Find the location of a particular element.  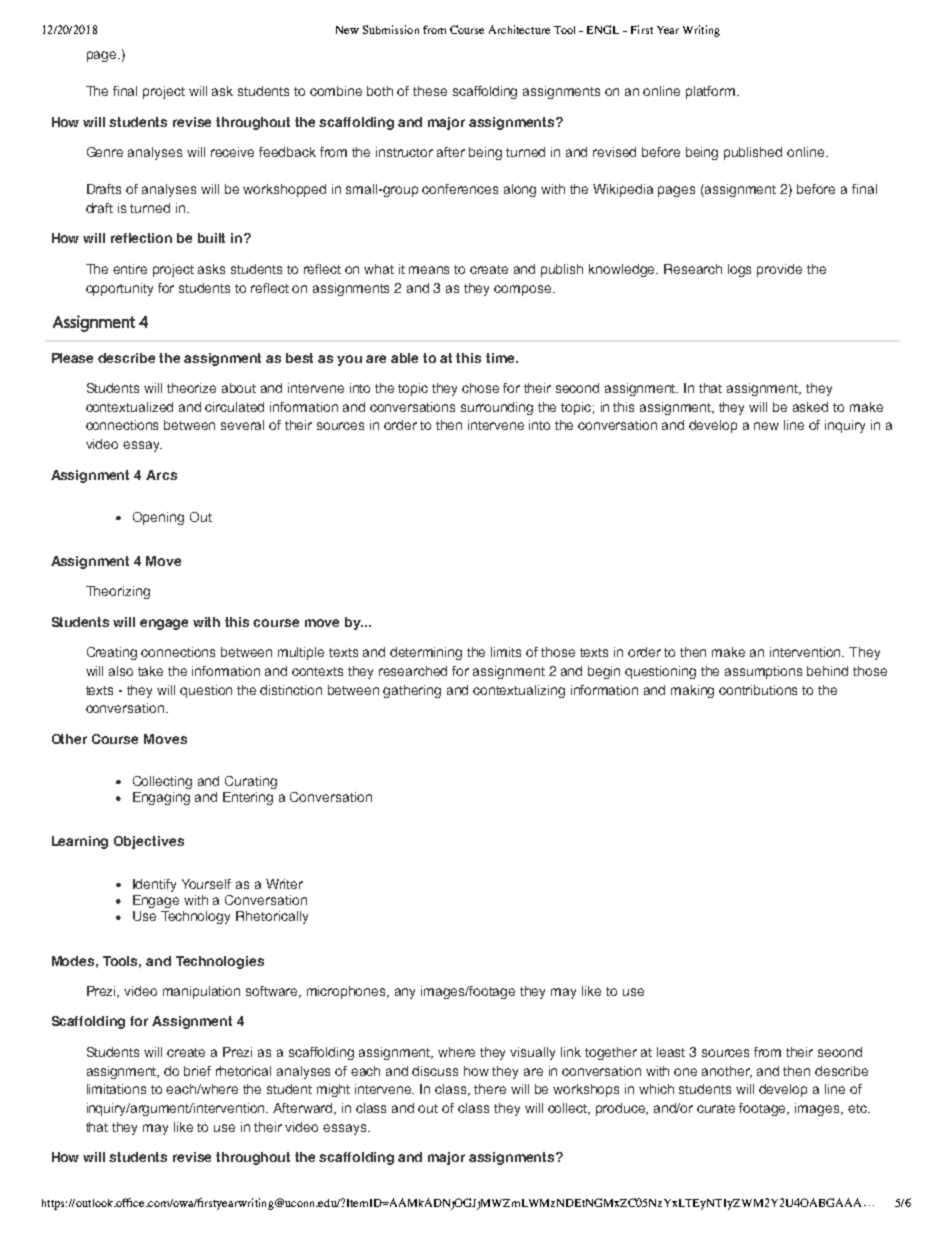

asked is located at coordinates (810, 407).
